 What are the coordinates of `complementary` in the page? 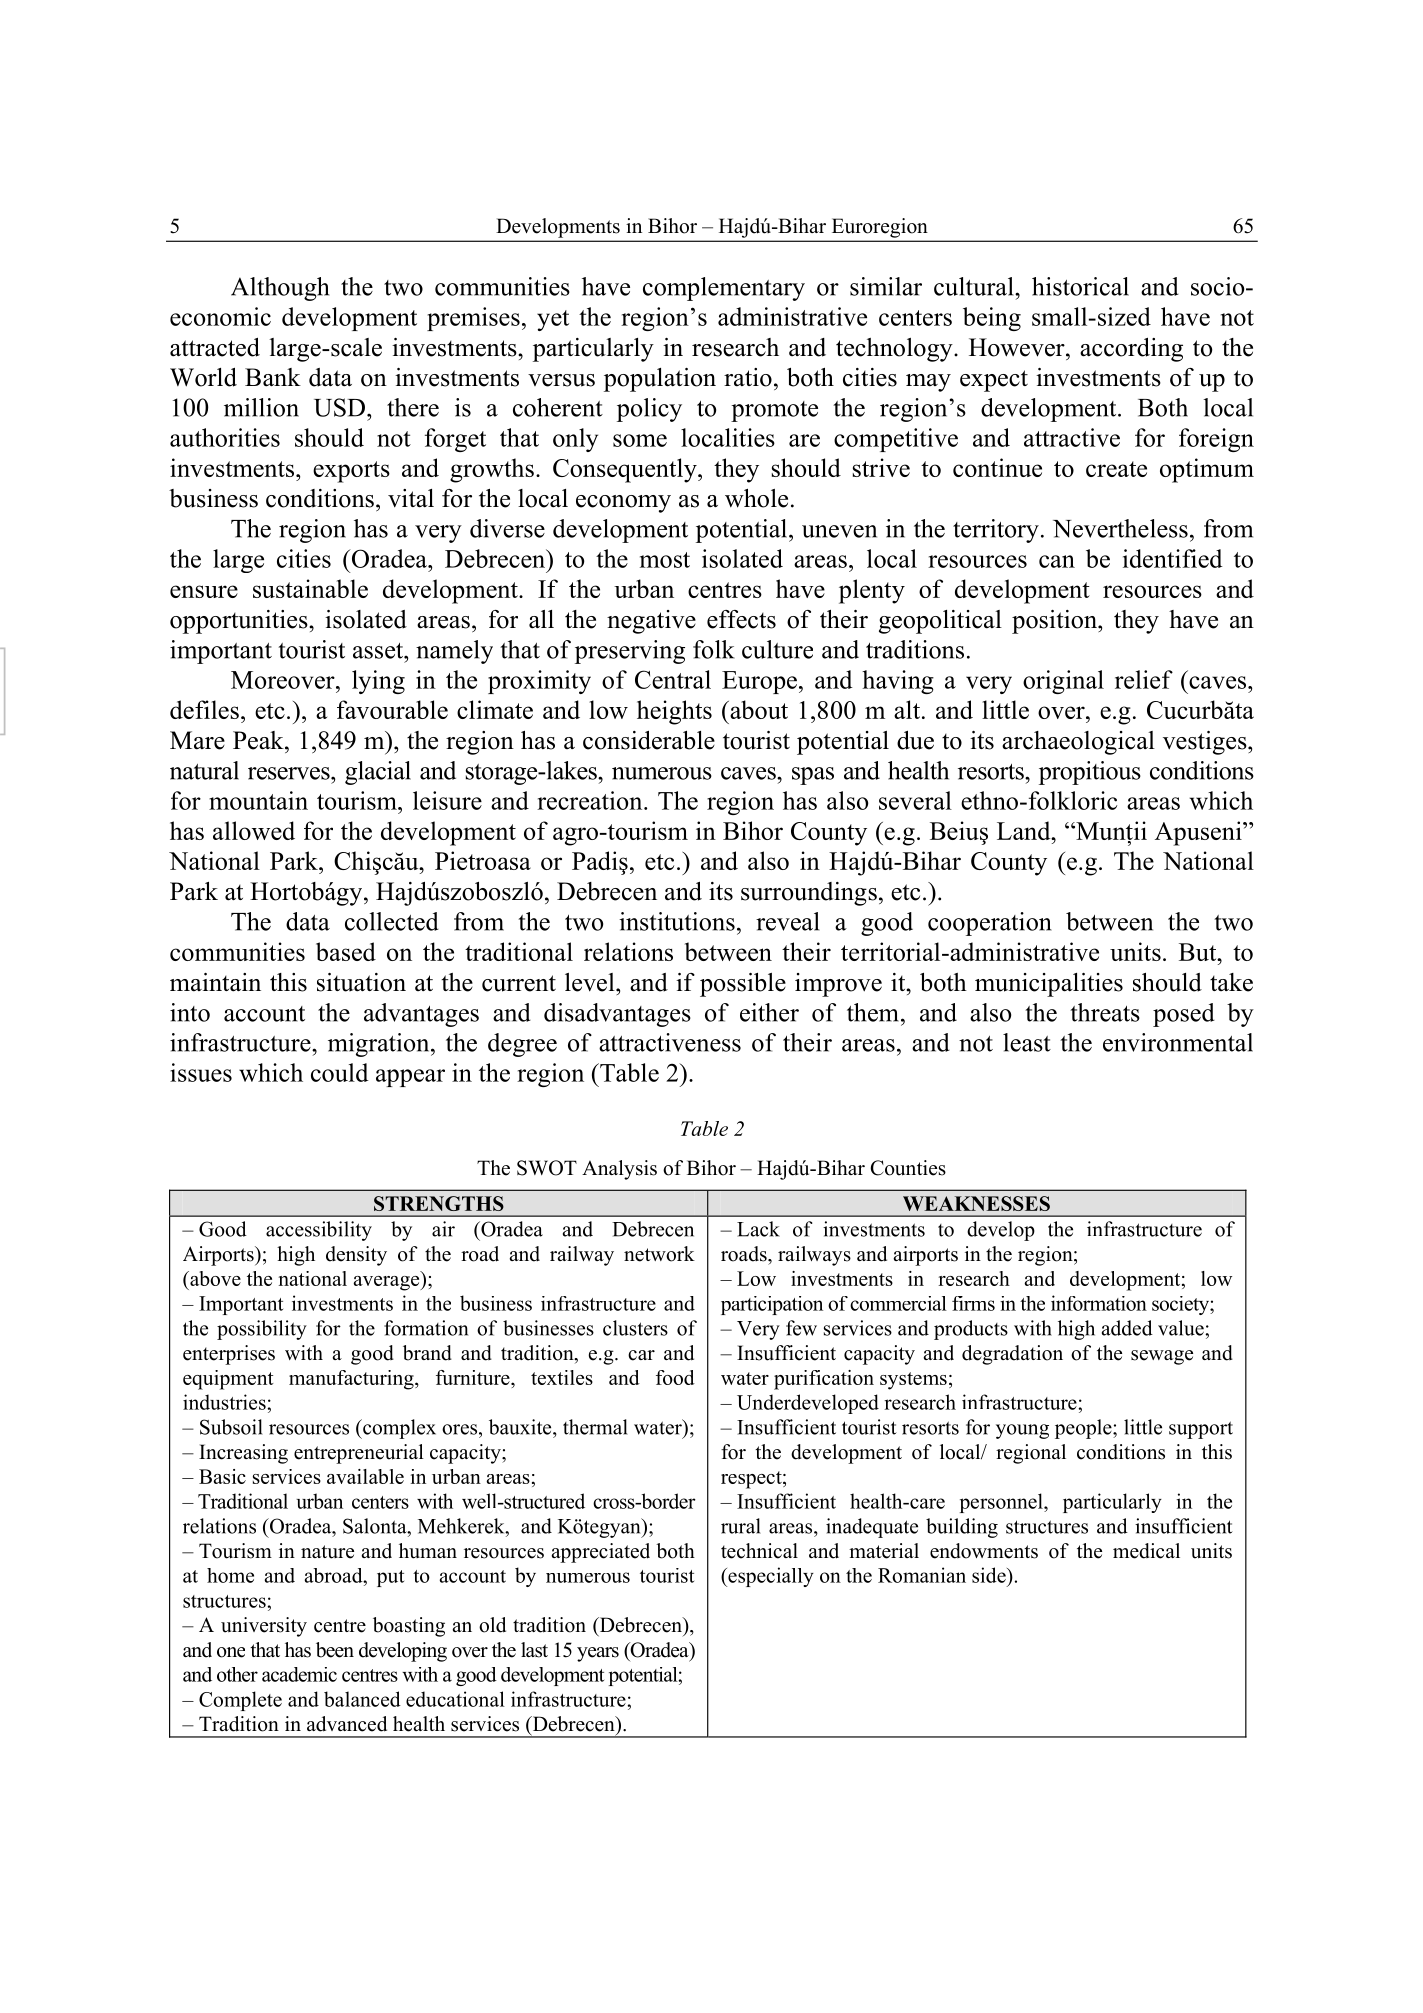 It's located at (724, 289).
